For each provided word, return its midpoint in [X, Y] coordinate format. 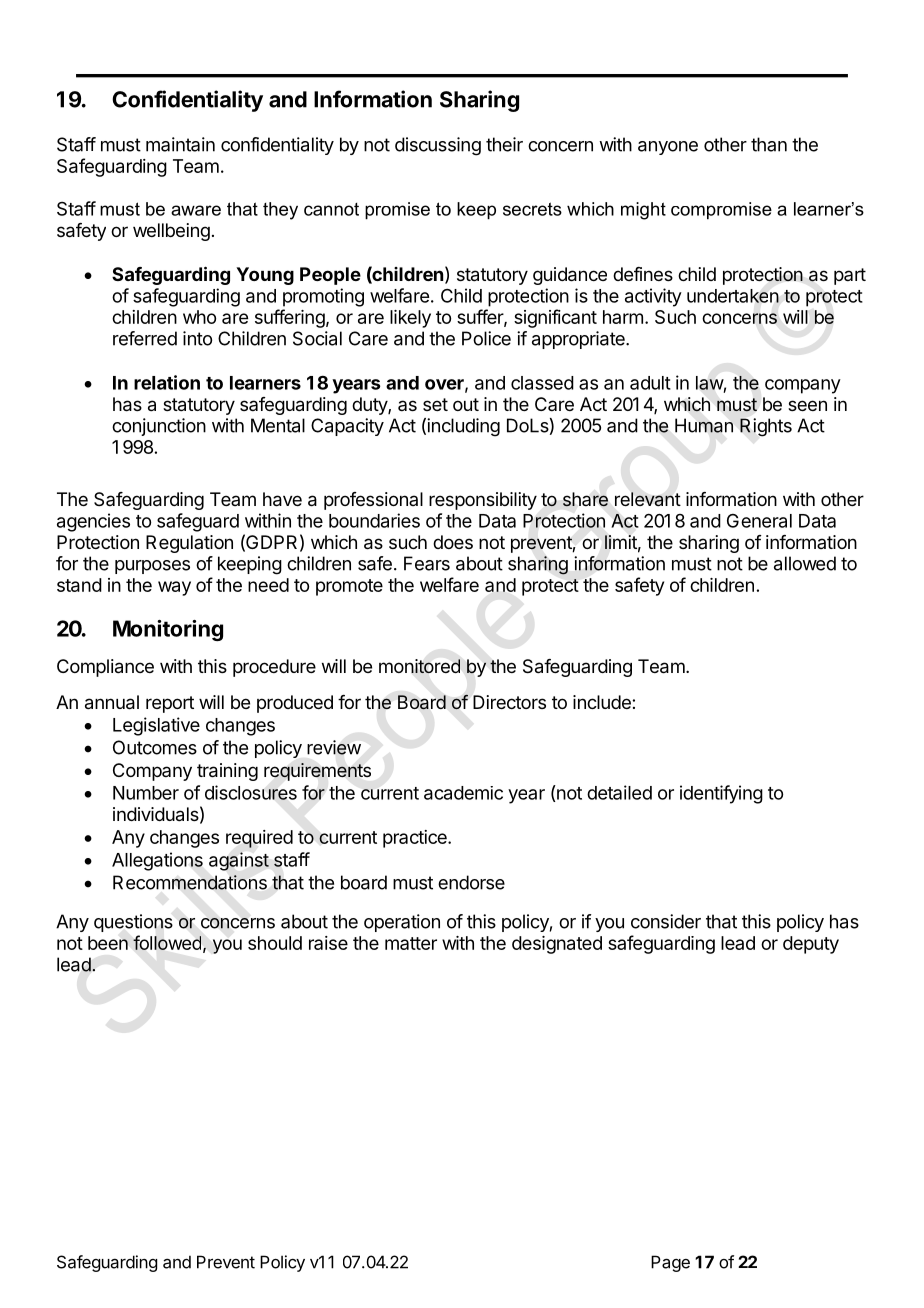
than [769, 144]
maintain [180, 144]
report [170, 704]
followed [167, 942]
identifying [721, 794]
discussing [438, 146]
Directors [509, 702]
